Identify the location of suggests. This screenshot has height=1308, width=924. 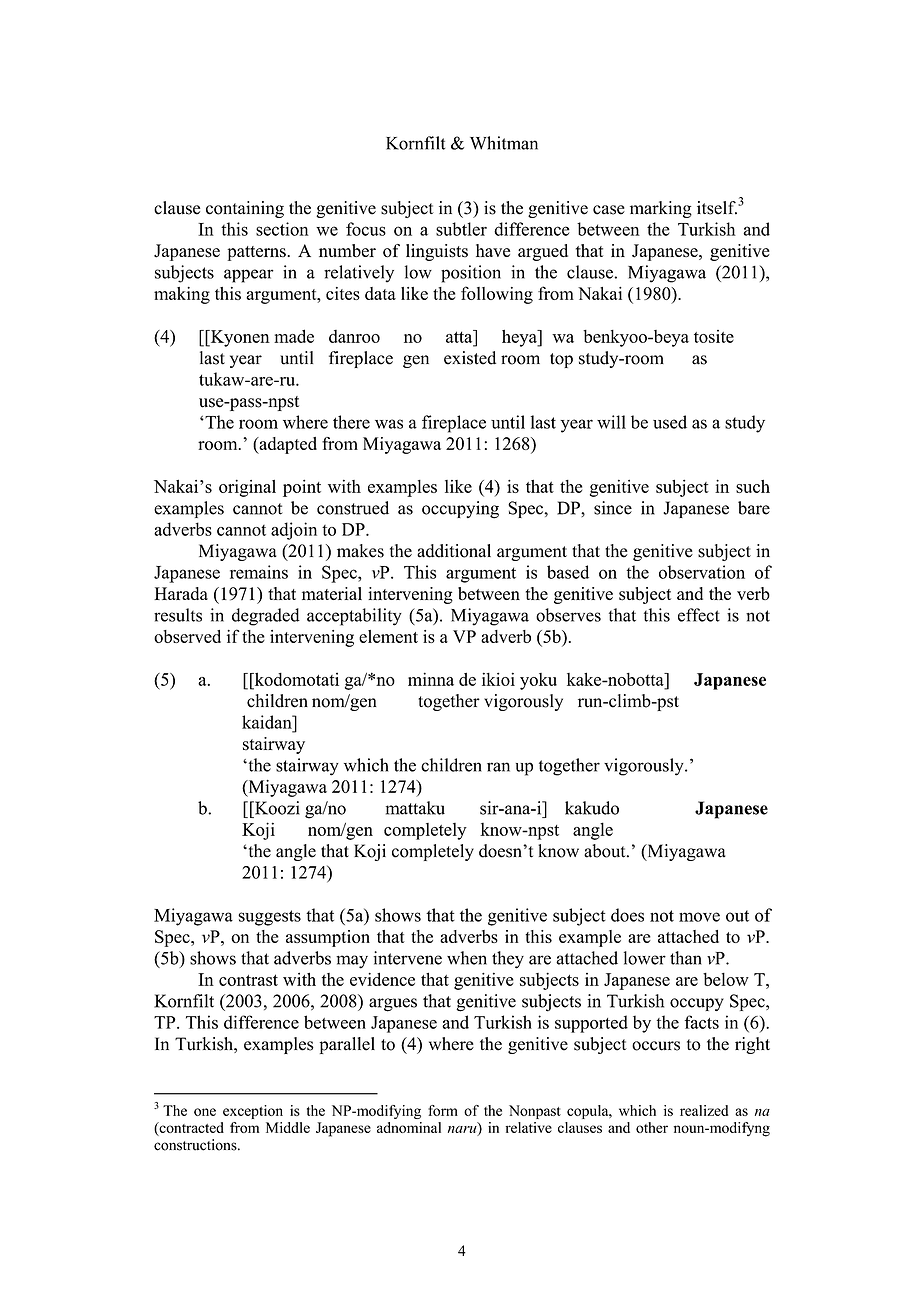
(269, 918).
